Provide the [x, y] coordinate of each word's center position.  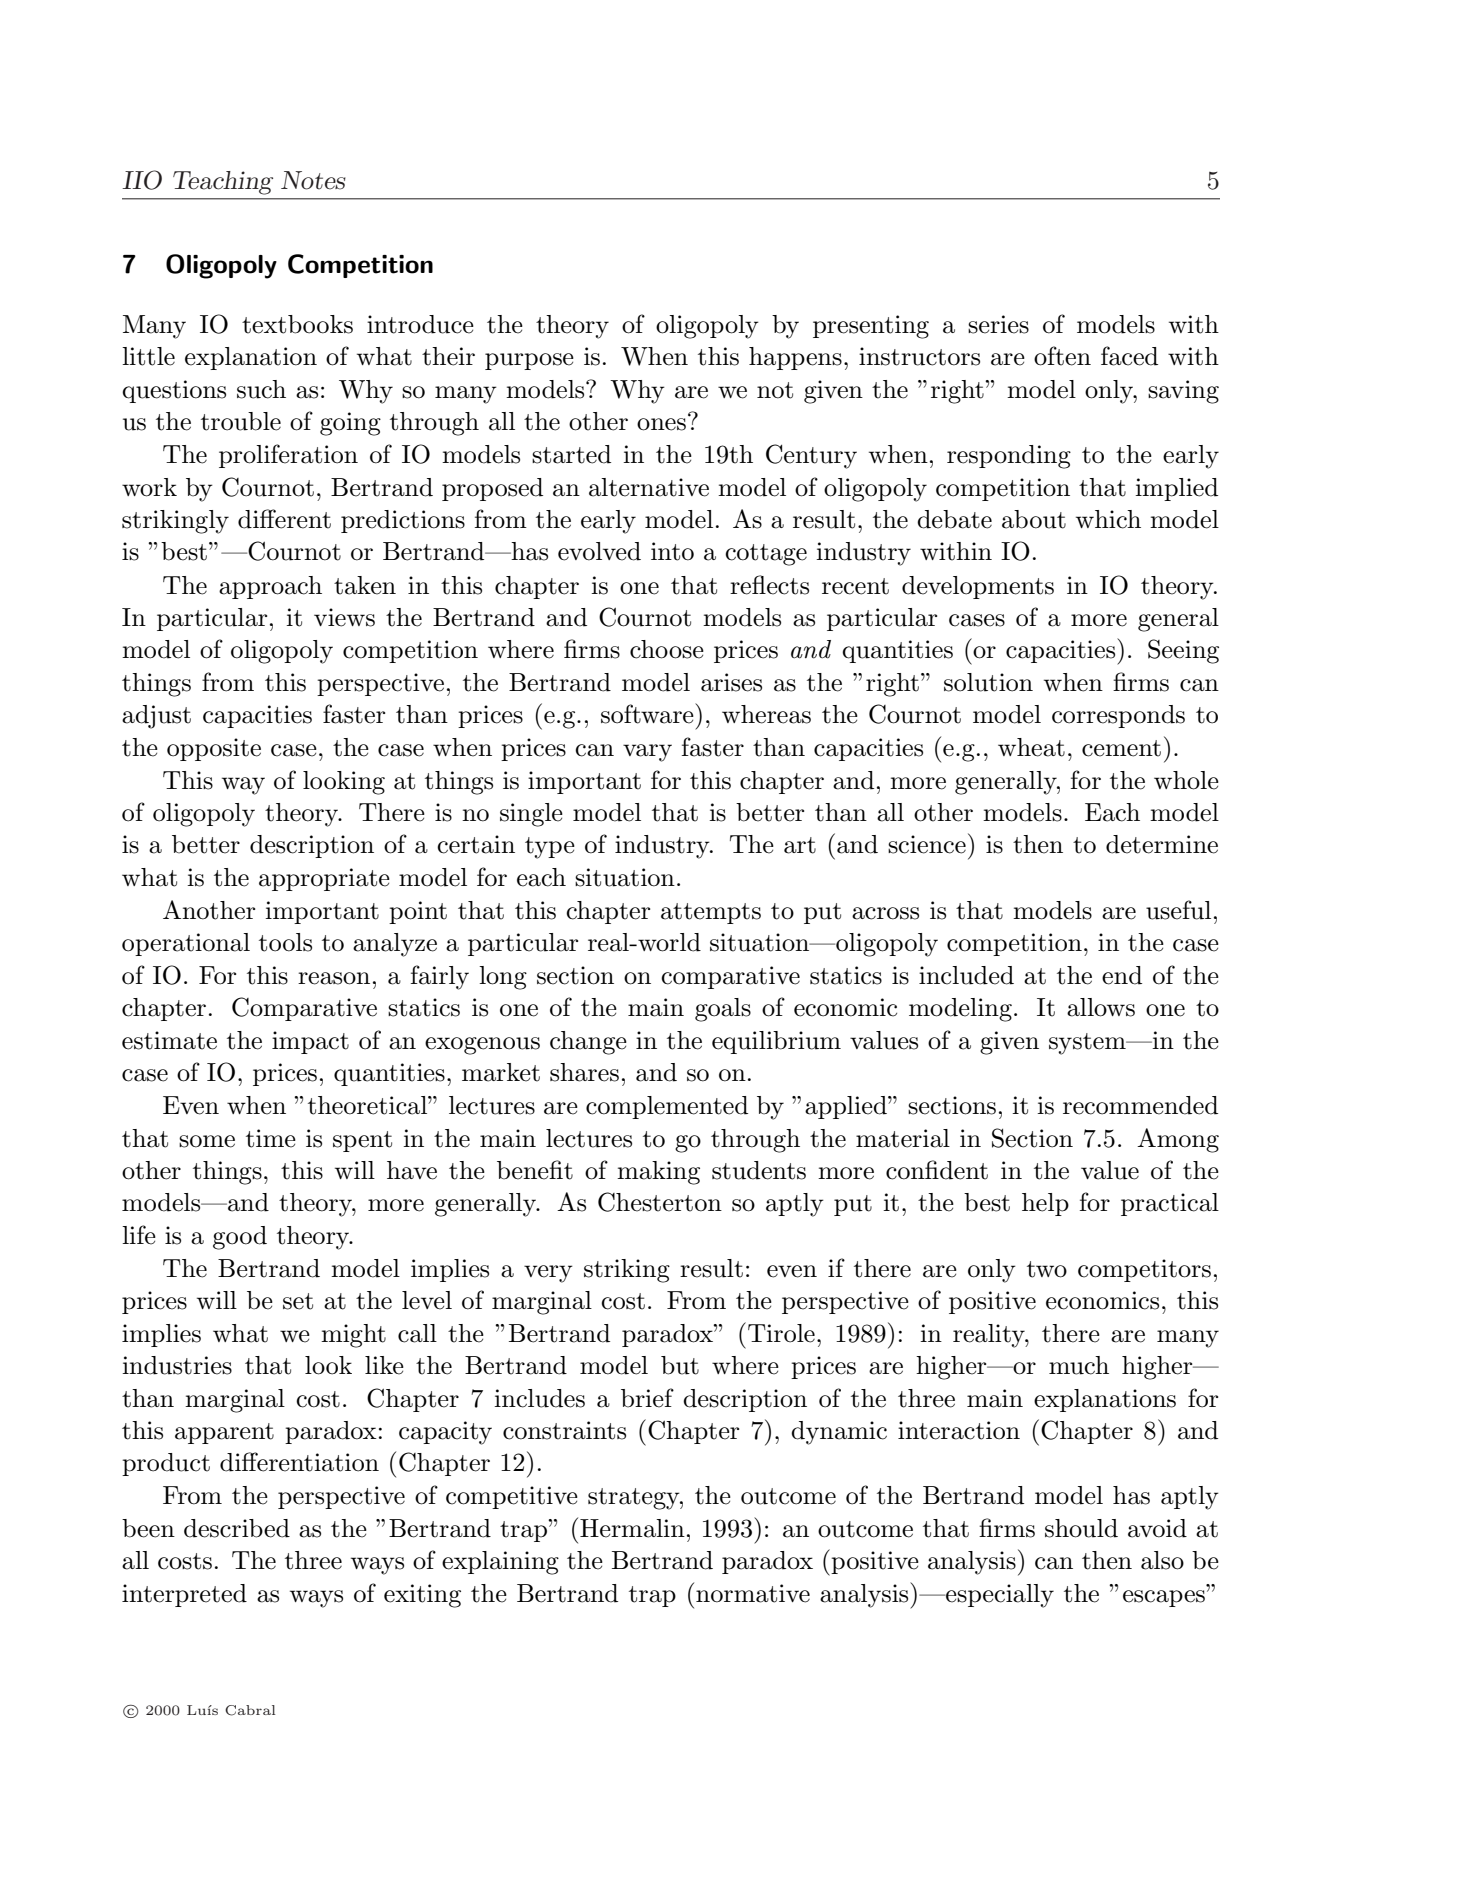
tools [285, 942]
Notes [313, 180]
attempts [711, 913]
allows [1101, 1007]
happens [795, 358]
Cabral [250, 1710]
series [998, 324]
